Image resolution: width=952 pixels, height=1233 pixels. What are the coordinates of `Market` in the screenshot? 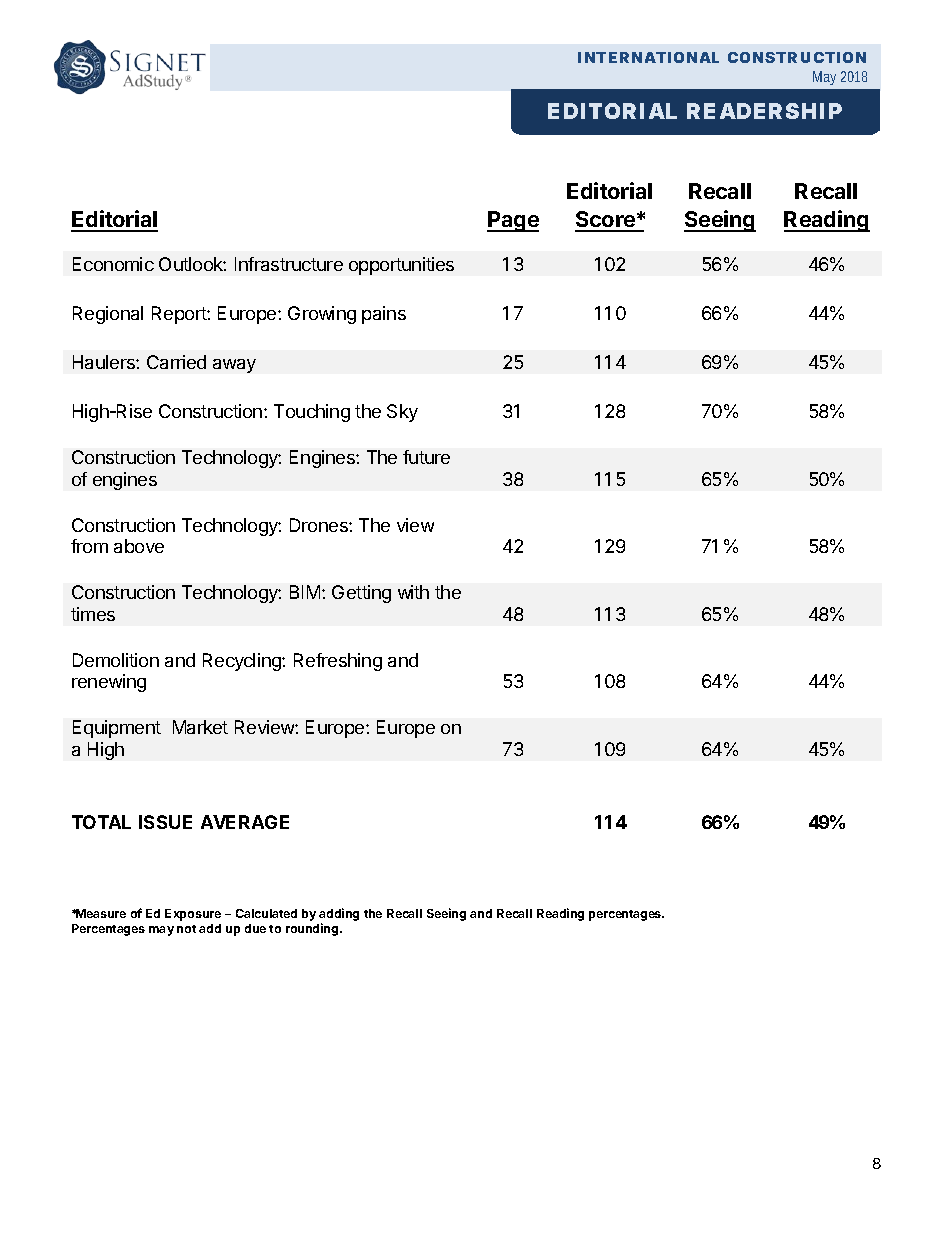 It's located at (200, 727).
